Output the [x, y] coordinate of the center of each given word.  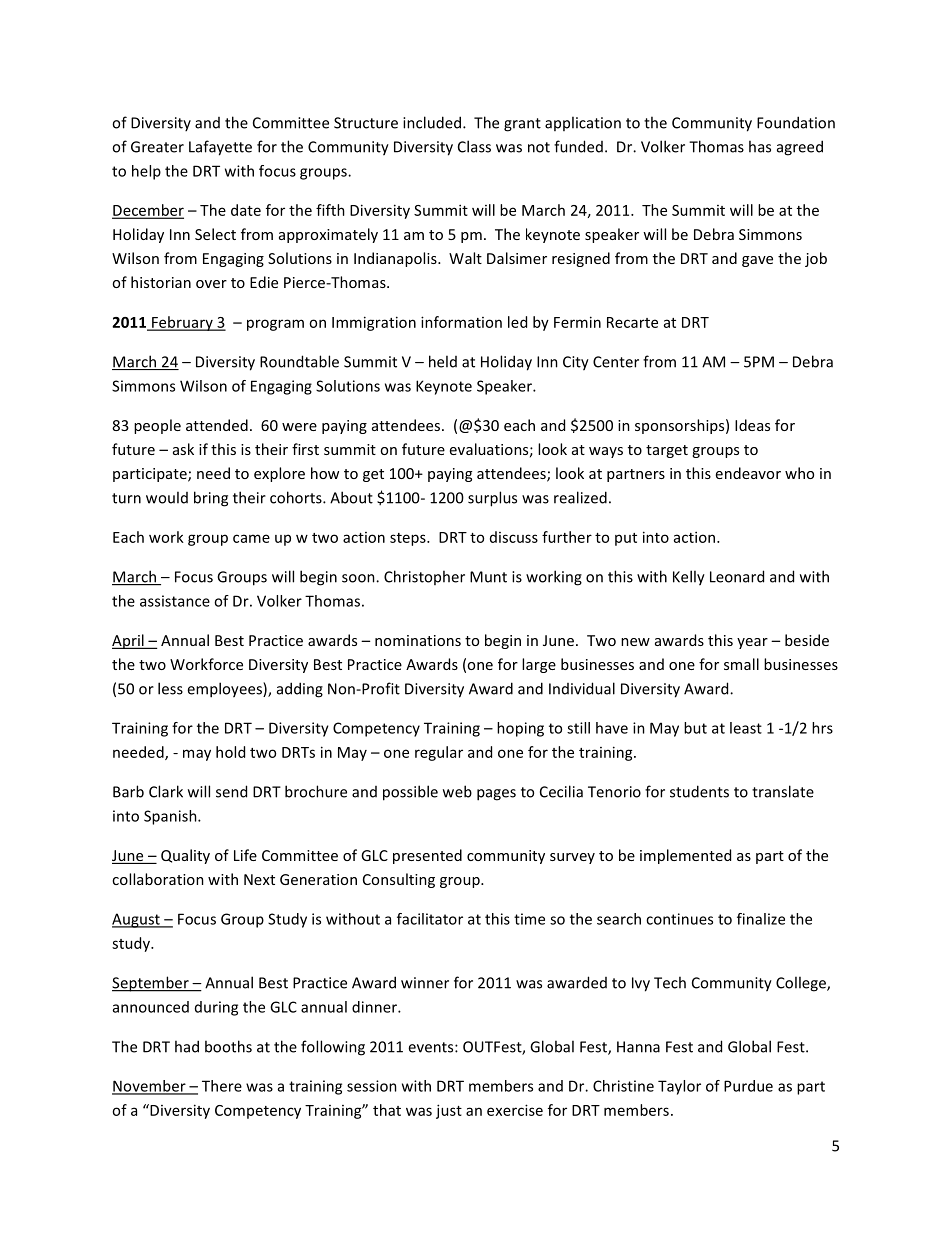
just [449, 1111]
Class [474, 146]
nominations [418, 640]
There [222, 1086]
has [760, 146]
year [752, 643]
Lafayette [220, 148]
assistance [175, 601]
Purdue [748, 1086]
